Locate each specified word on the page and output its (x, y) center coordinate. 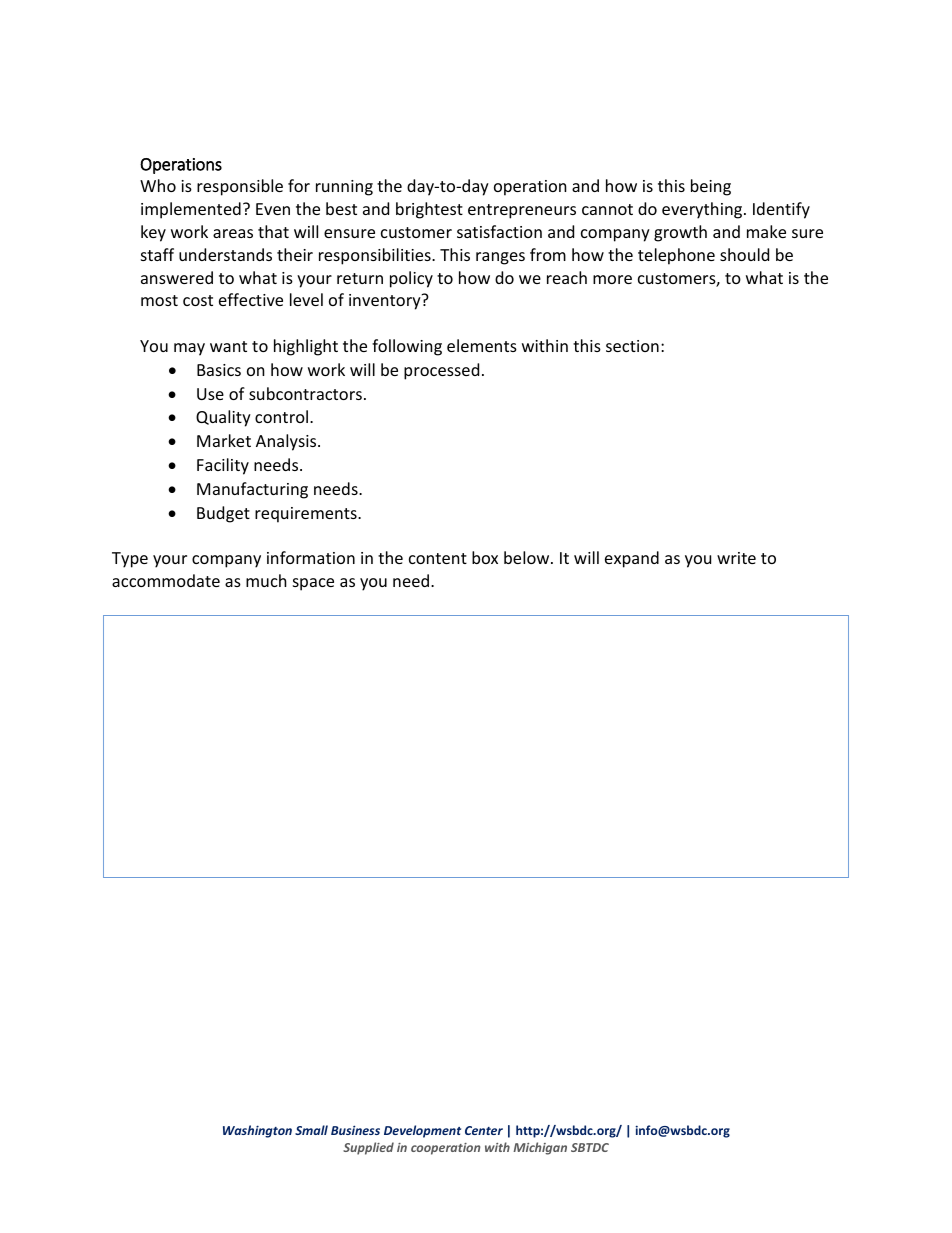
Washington (257, 1131)
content (438, 558)
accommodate (166, 580)
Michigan (540, 1148)
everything (703, 210)
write (736, 558)
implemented (191, 210)
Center (484, 1130)
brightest (429, 210)
